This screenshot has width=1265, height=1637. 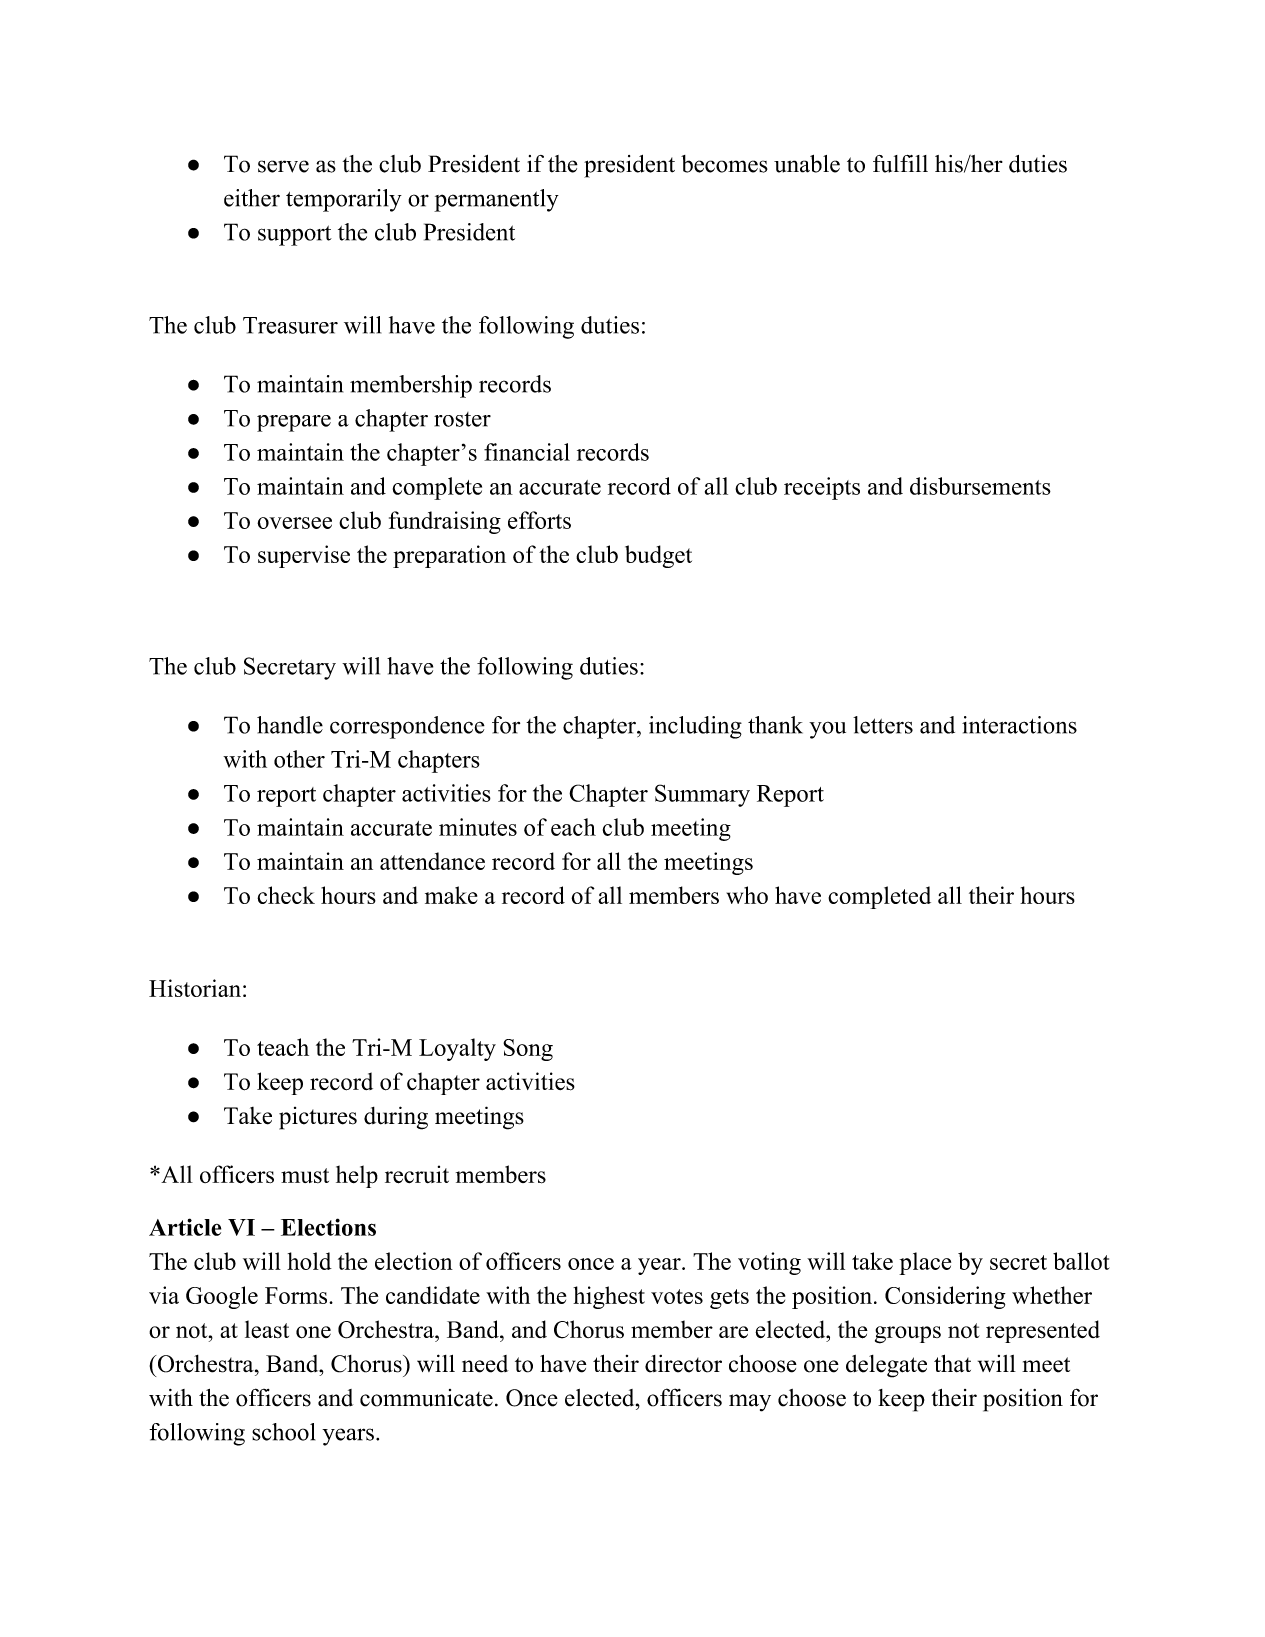 I want to click on either, so click(x=252, y=198).
